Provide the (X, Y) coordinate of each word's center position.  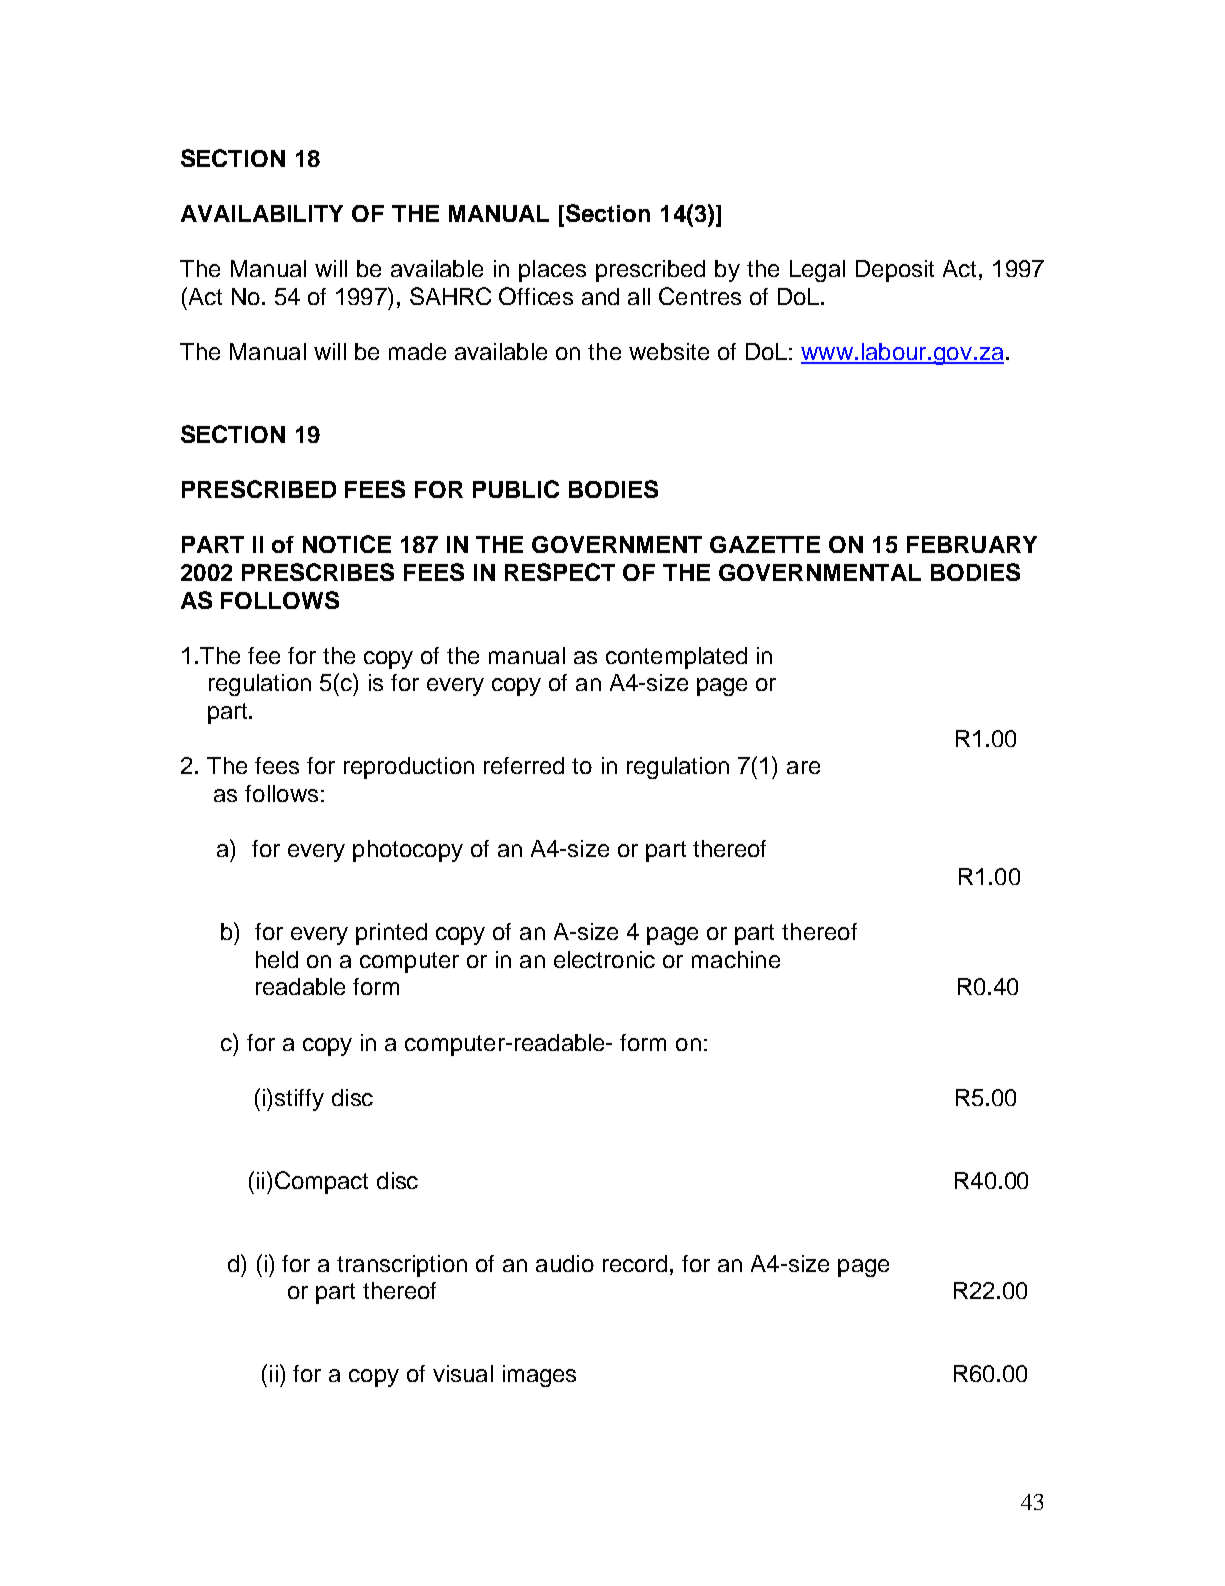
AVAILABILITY (262, 213)
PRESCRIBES (318, 572)
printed (391, 934)
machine (736, 959)
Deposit (895, 271)
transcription (402, 1266)
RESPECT (560, 572)
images (539, 1376)
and (600, 296)
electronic (604, 959)
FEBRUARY (972, 544)
